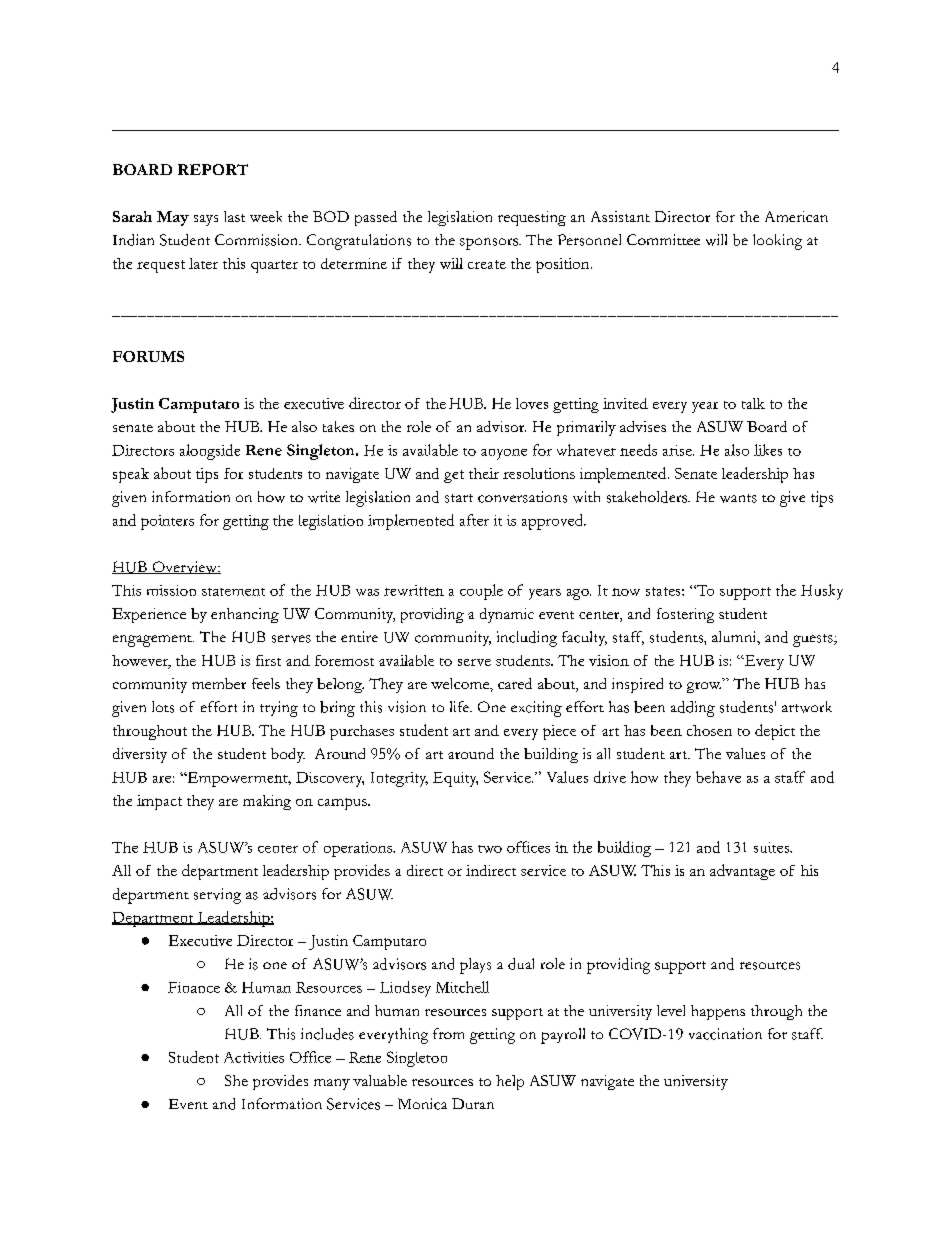 The height and width of the page is (1233, 952). Describe the element at coordinates (245, 615) in the page. I see `enhancing` at that location.
